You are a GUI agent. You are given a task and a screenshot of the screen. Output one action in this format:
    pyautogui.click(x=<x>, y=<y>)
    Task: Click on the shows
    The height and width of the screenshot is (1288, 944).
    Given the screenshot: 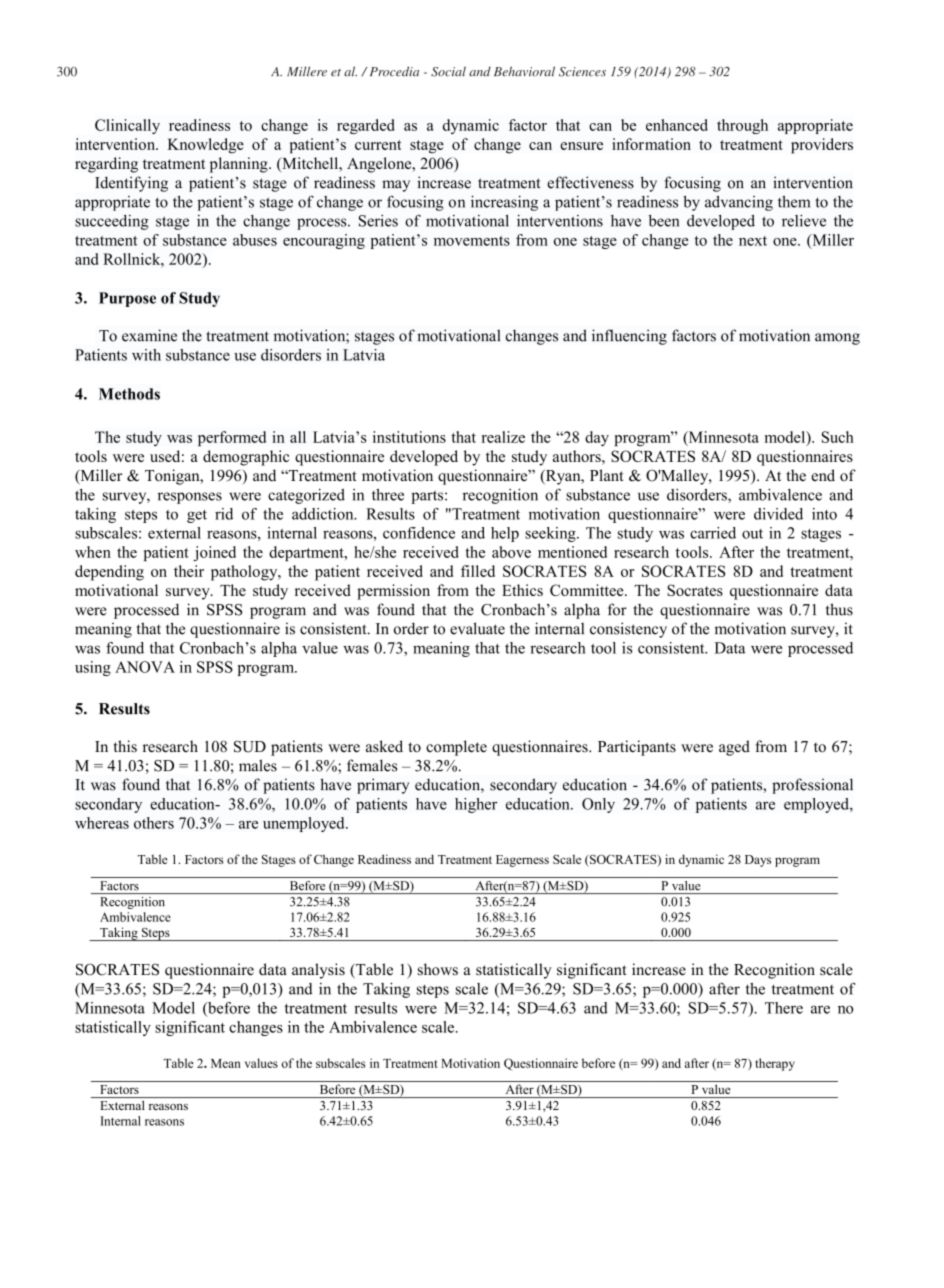 What is the action you would take?
    pyautogui.click(x=438, y=969)
